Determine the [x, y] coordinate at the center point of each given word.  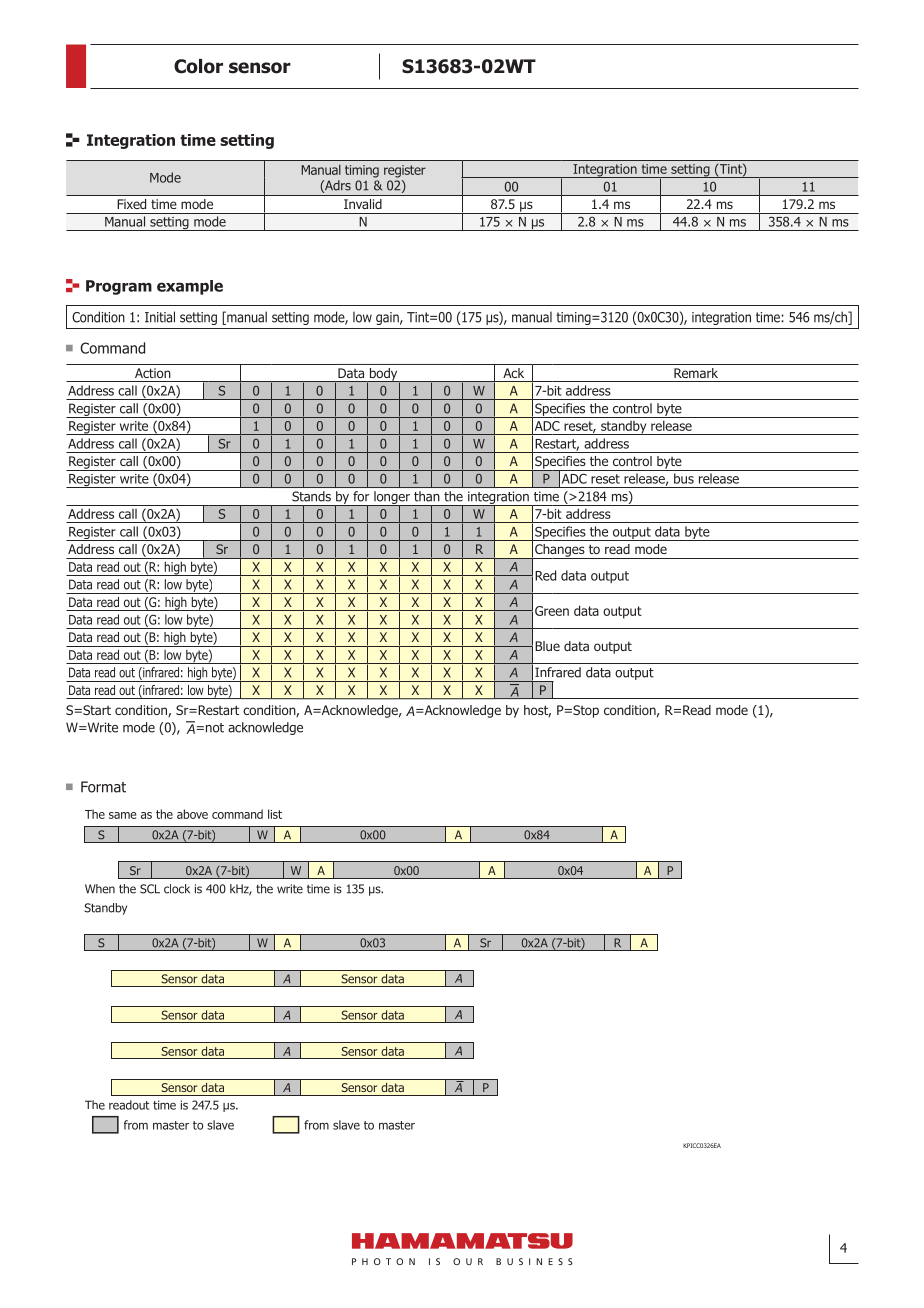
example [190, 287]
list [275, 814]
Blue [547, 646]
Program [119, 287]
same [123, 815]
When [100, 889]
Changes [560, 551]
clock [177, 889]
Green [552, 611]
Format [103, 787]
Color [198, 66]
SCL [150, 889]
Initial [160, 317]
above [192, 814]
